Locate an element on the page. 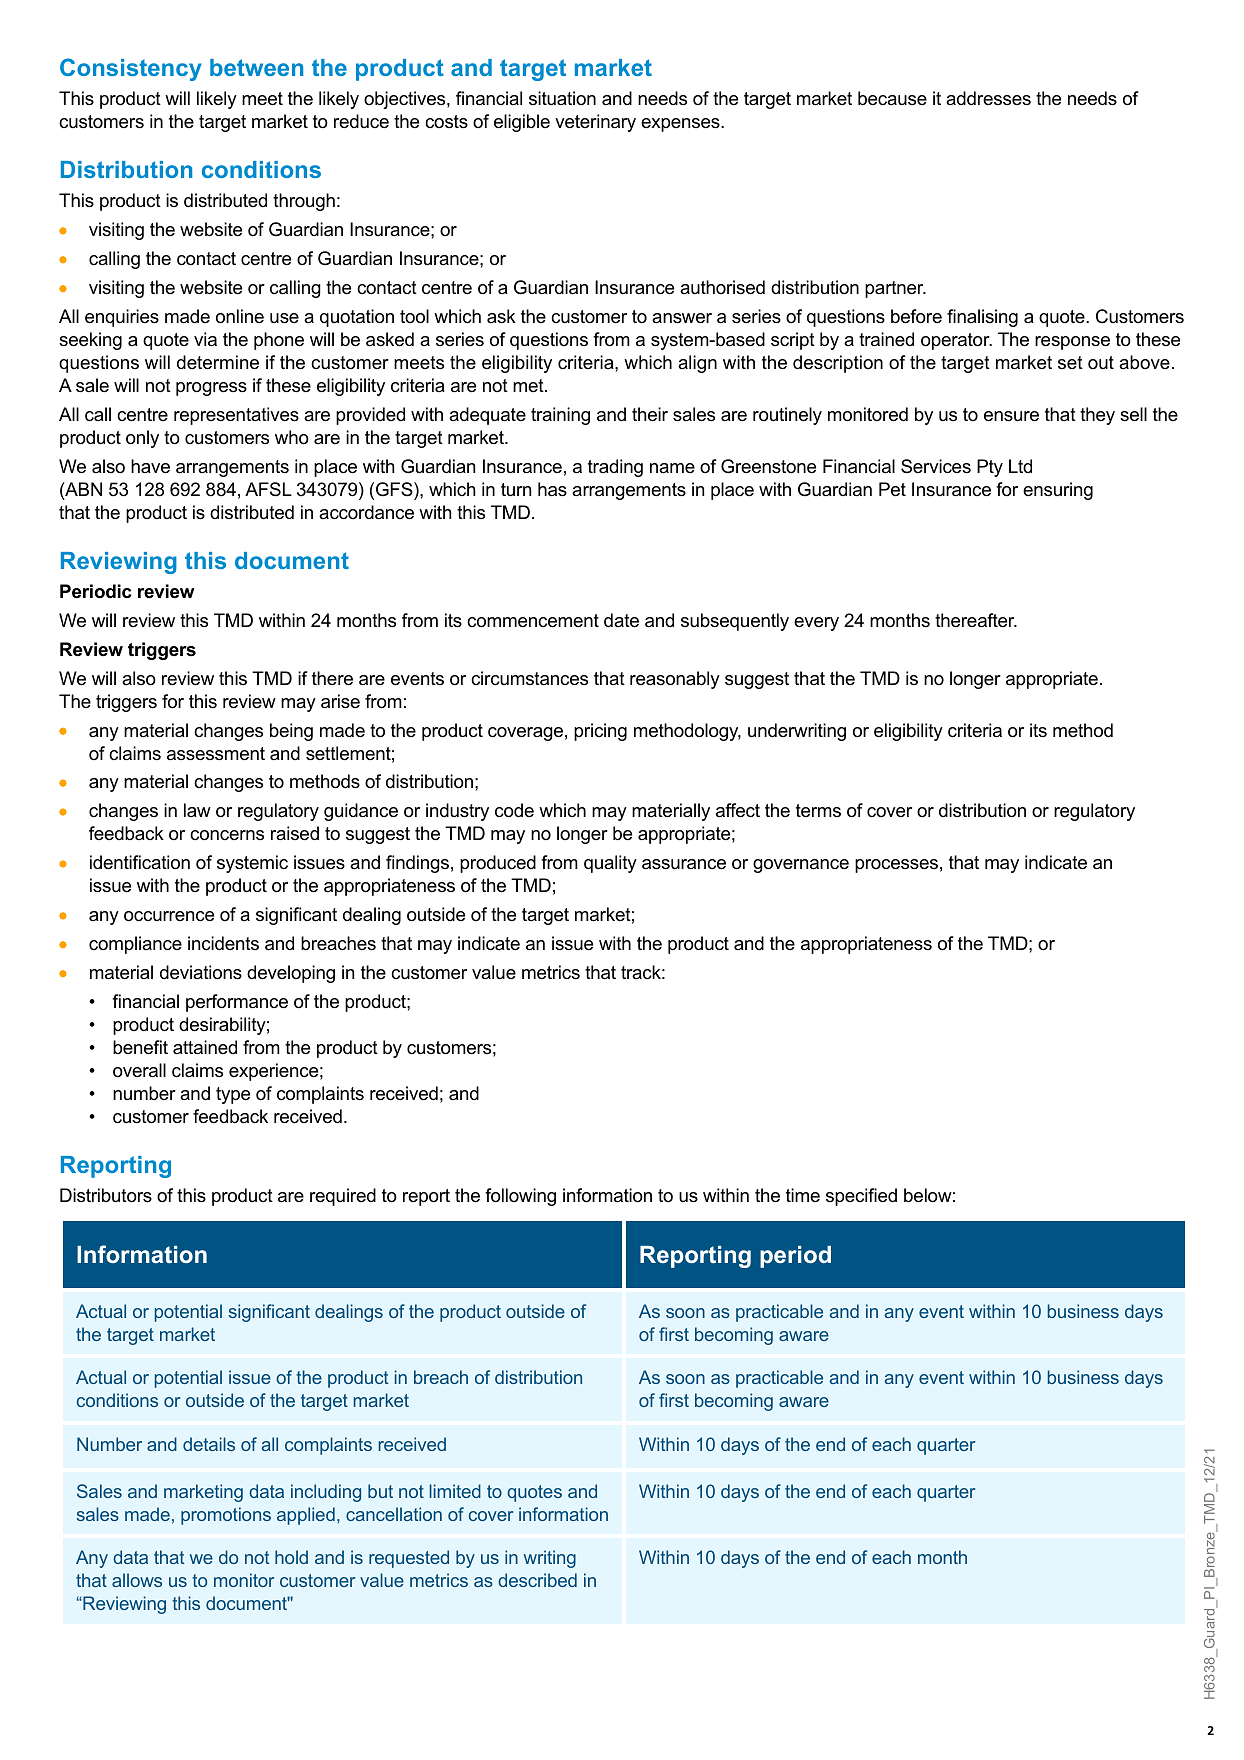 Image resolution: width=1244 pixels, height=1760 pixels. concerns is located at coordinates (227, 835).
